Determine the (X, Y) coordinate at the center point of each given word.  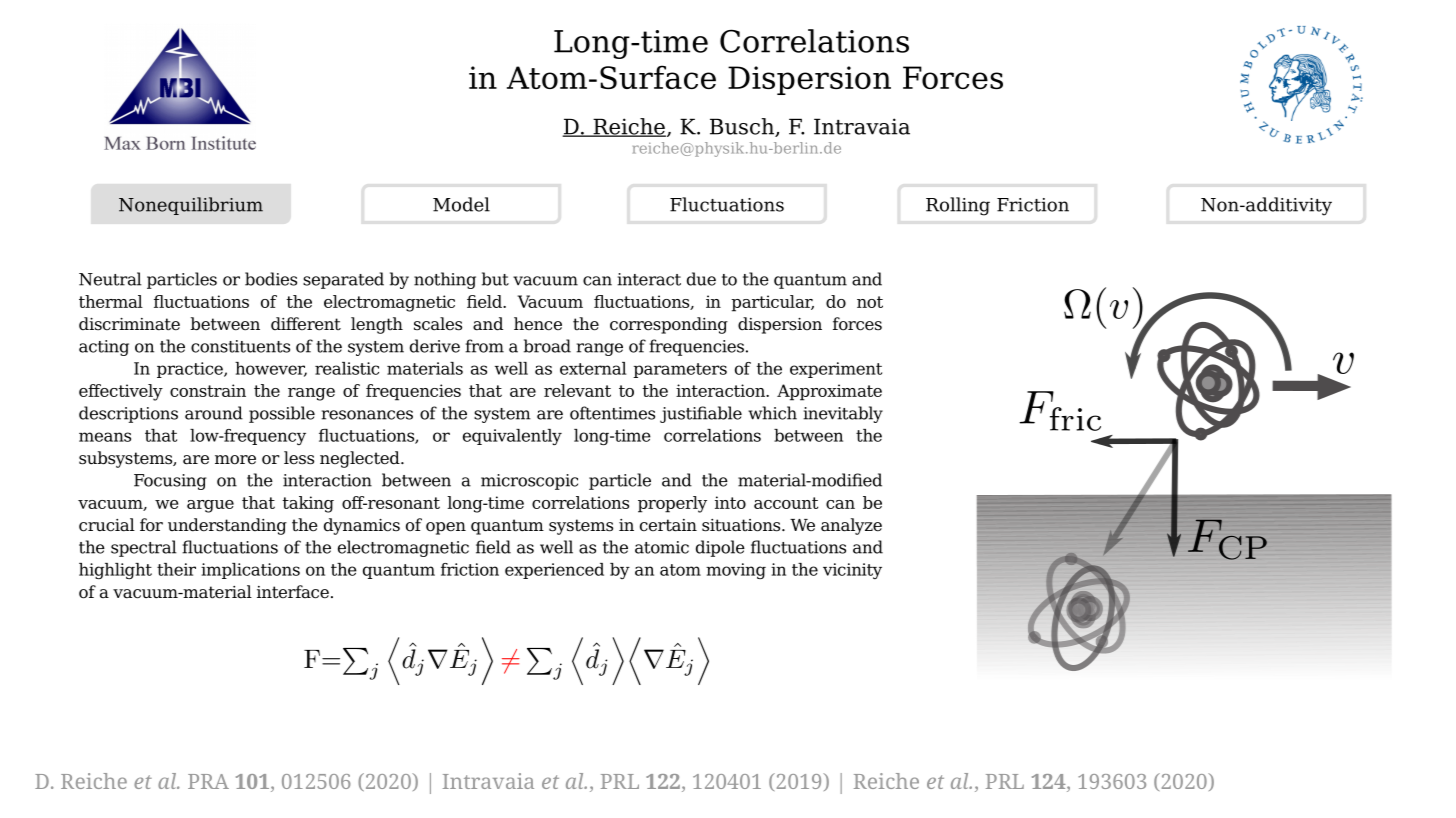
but (495, 279)
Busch (743, 127)
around (214, 413)
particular (772, 303)
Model (461, 204)
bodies (271, 279)
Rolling (958, 206)
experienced (554, 571)
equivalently (512, 437)
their (176, 569)
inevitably (843, 414)
